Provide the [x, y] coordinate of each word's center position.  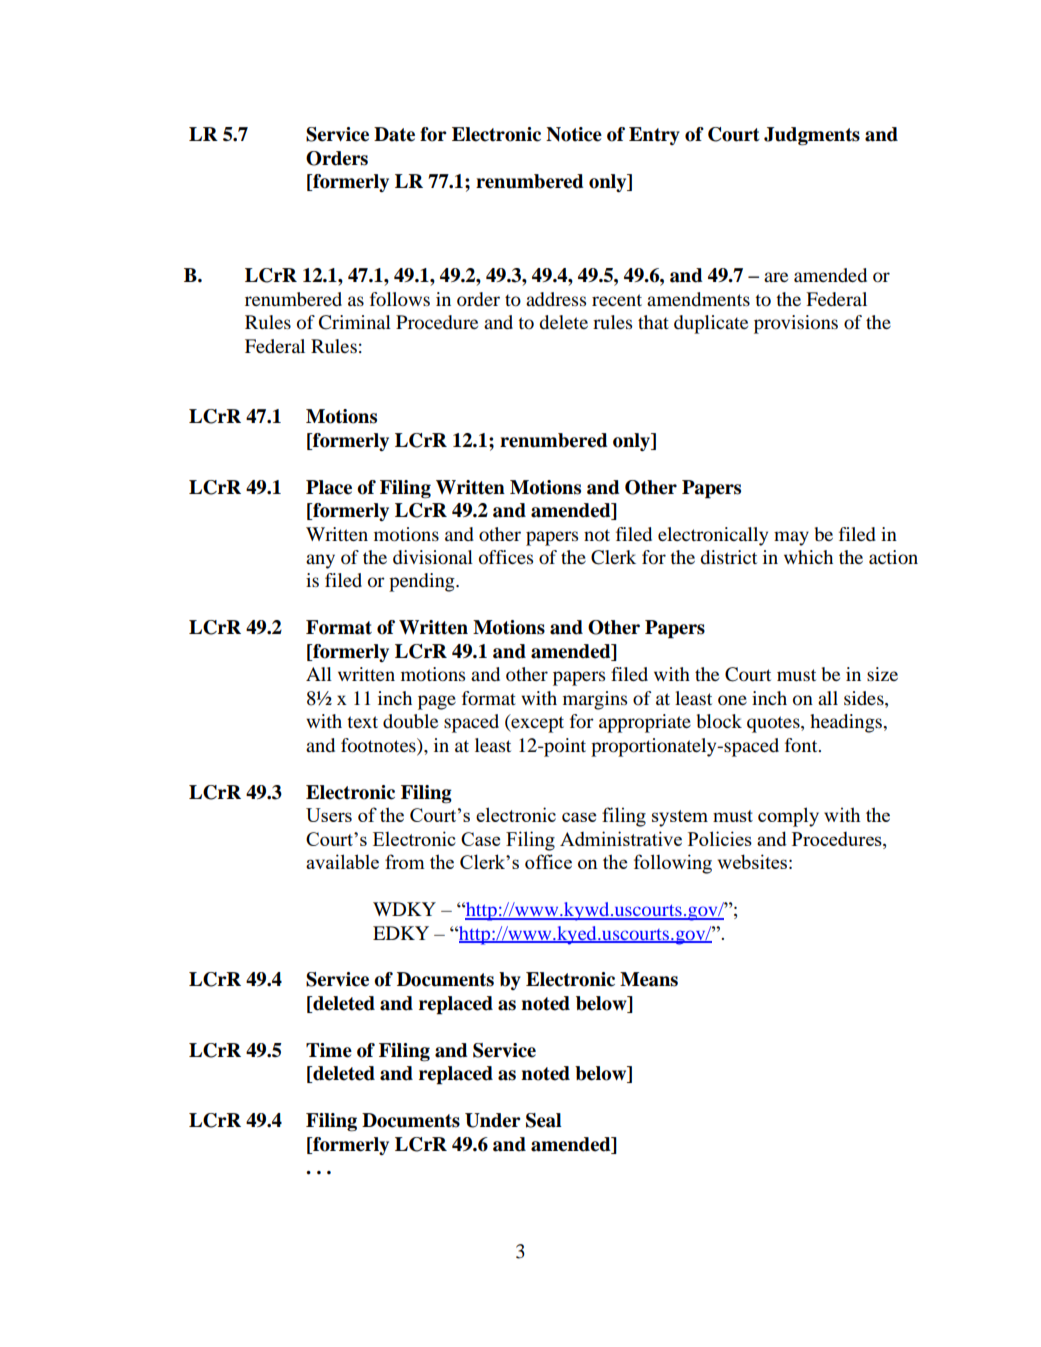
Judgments [812, 136]
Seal [544, 1120]
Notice [574, 134]
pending [423, 582]
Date [394, 134]
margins [595, 700]
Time [329, 1050]
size [882, 674]
